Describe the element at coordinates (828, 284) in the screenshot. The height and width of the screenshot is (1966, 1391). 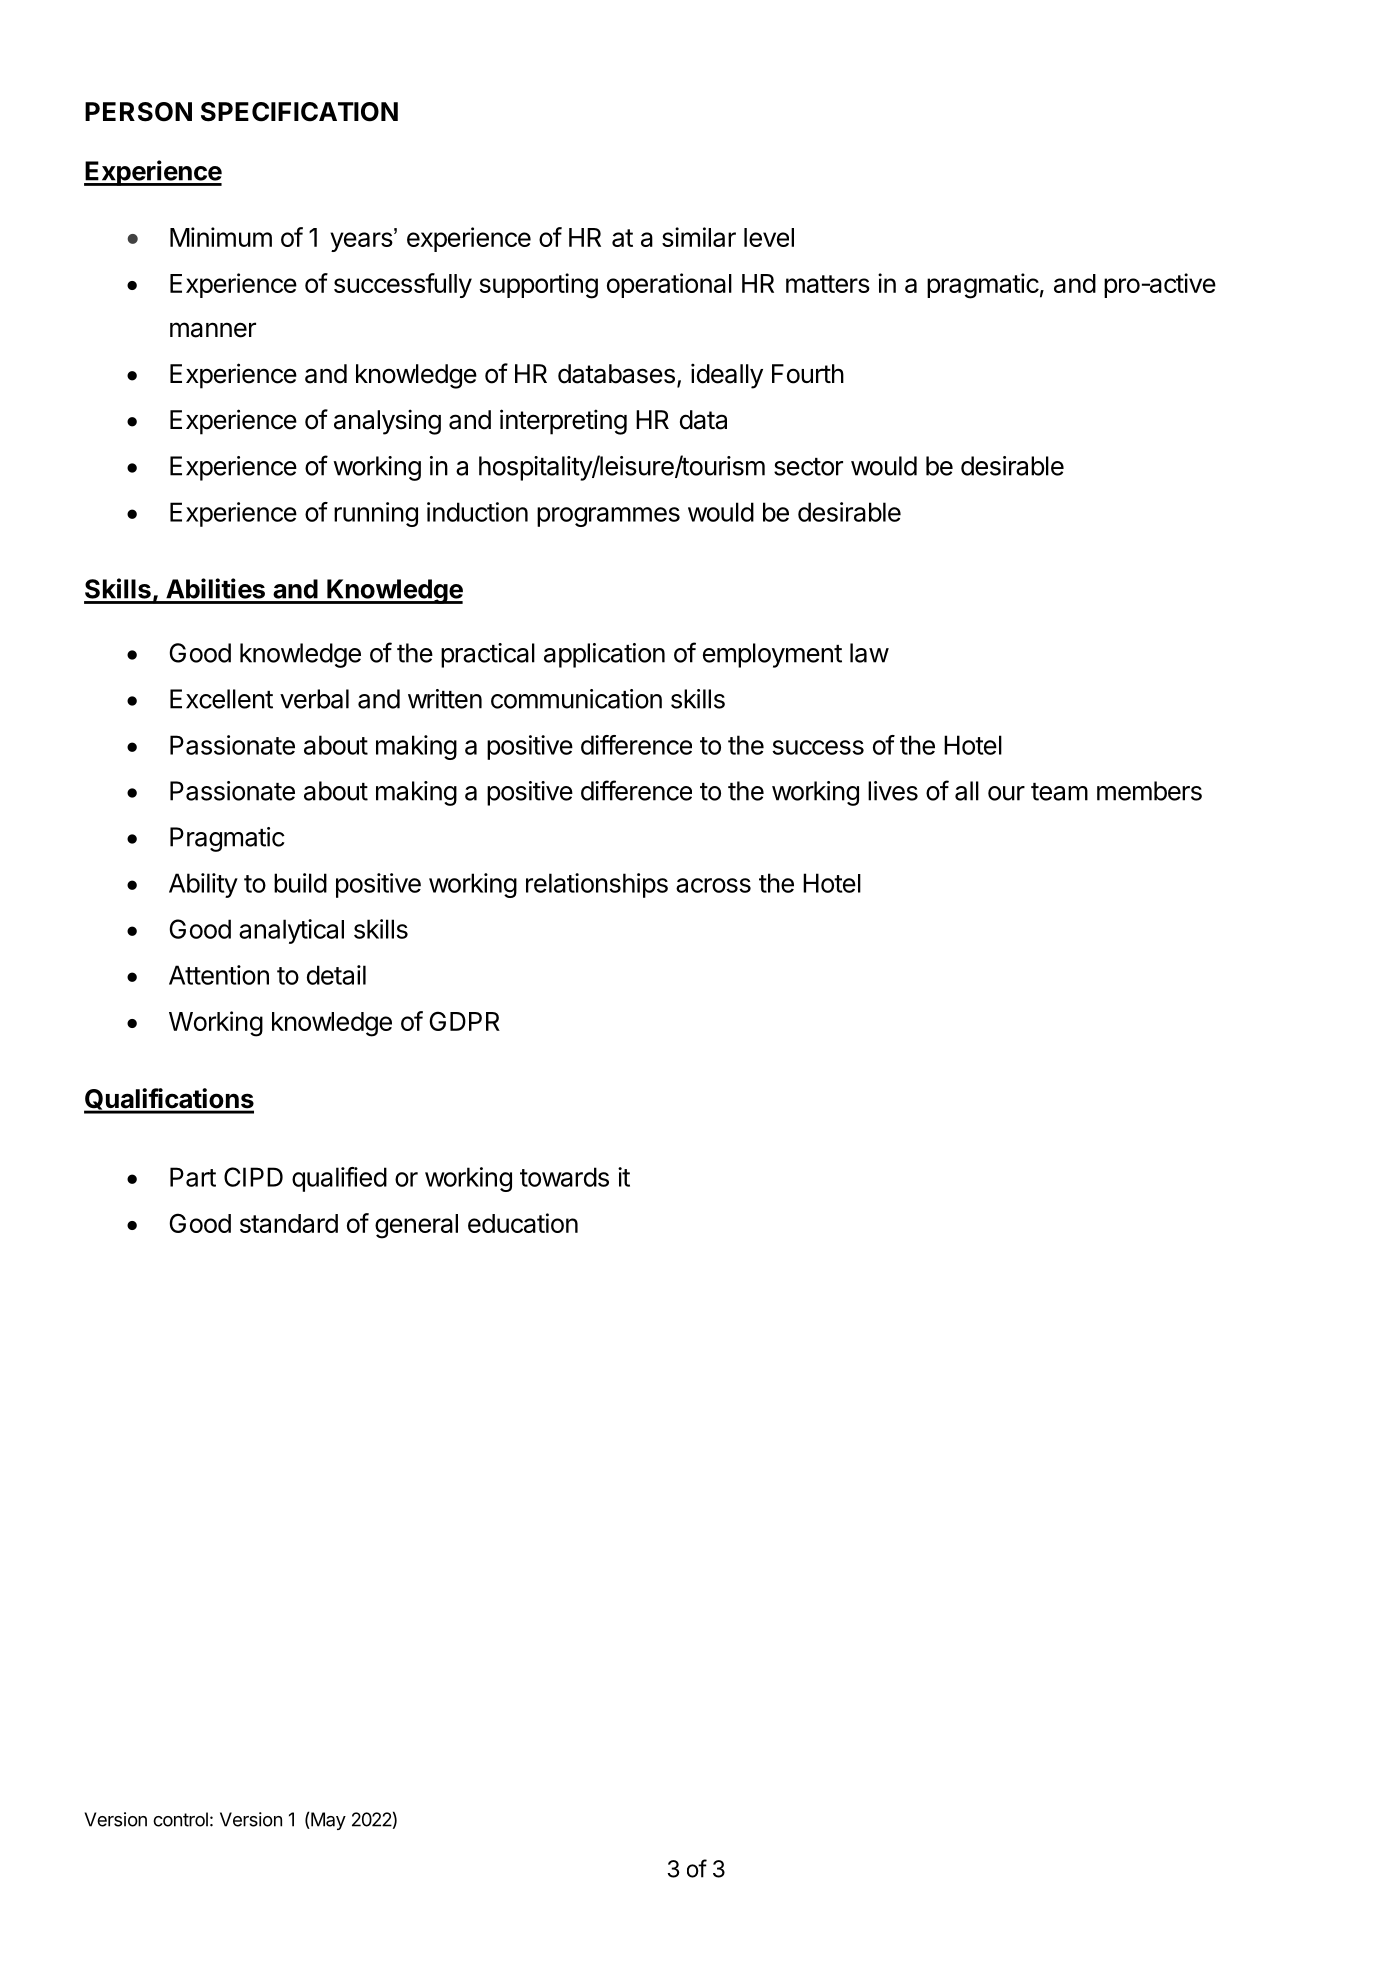
I see `matters` at that location.
